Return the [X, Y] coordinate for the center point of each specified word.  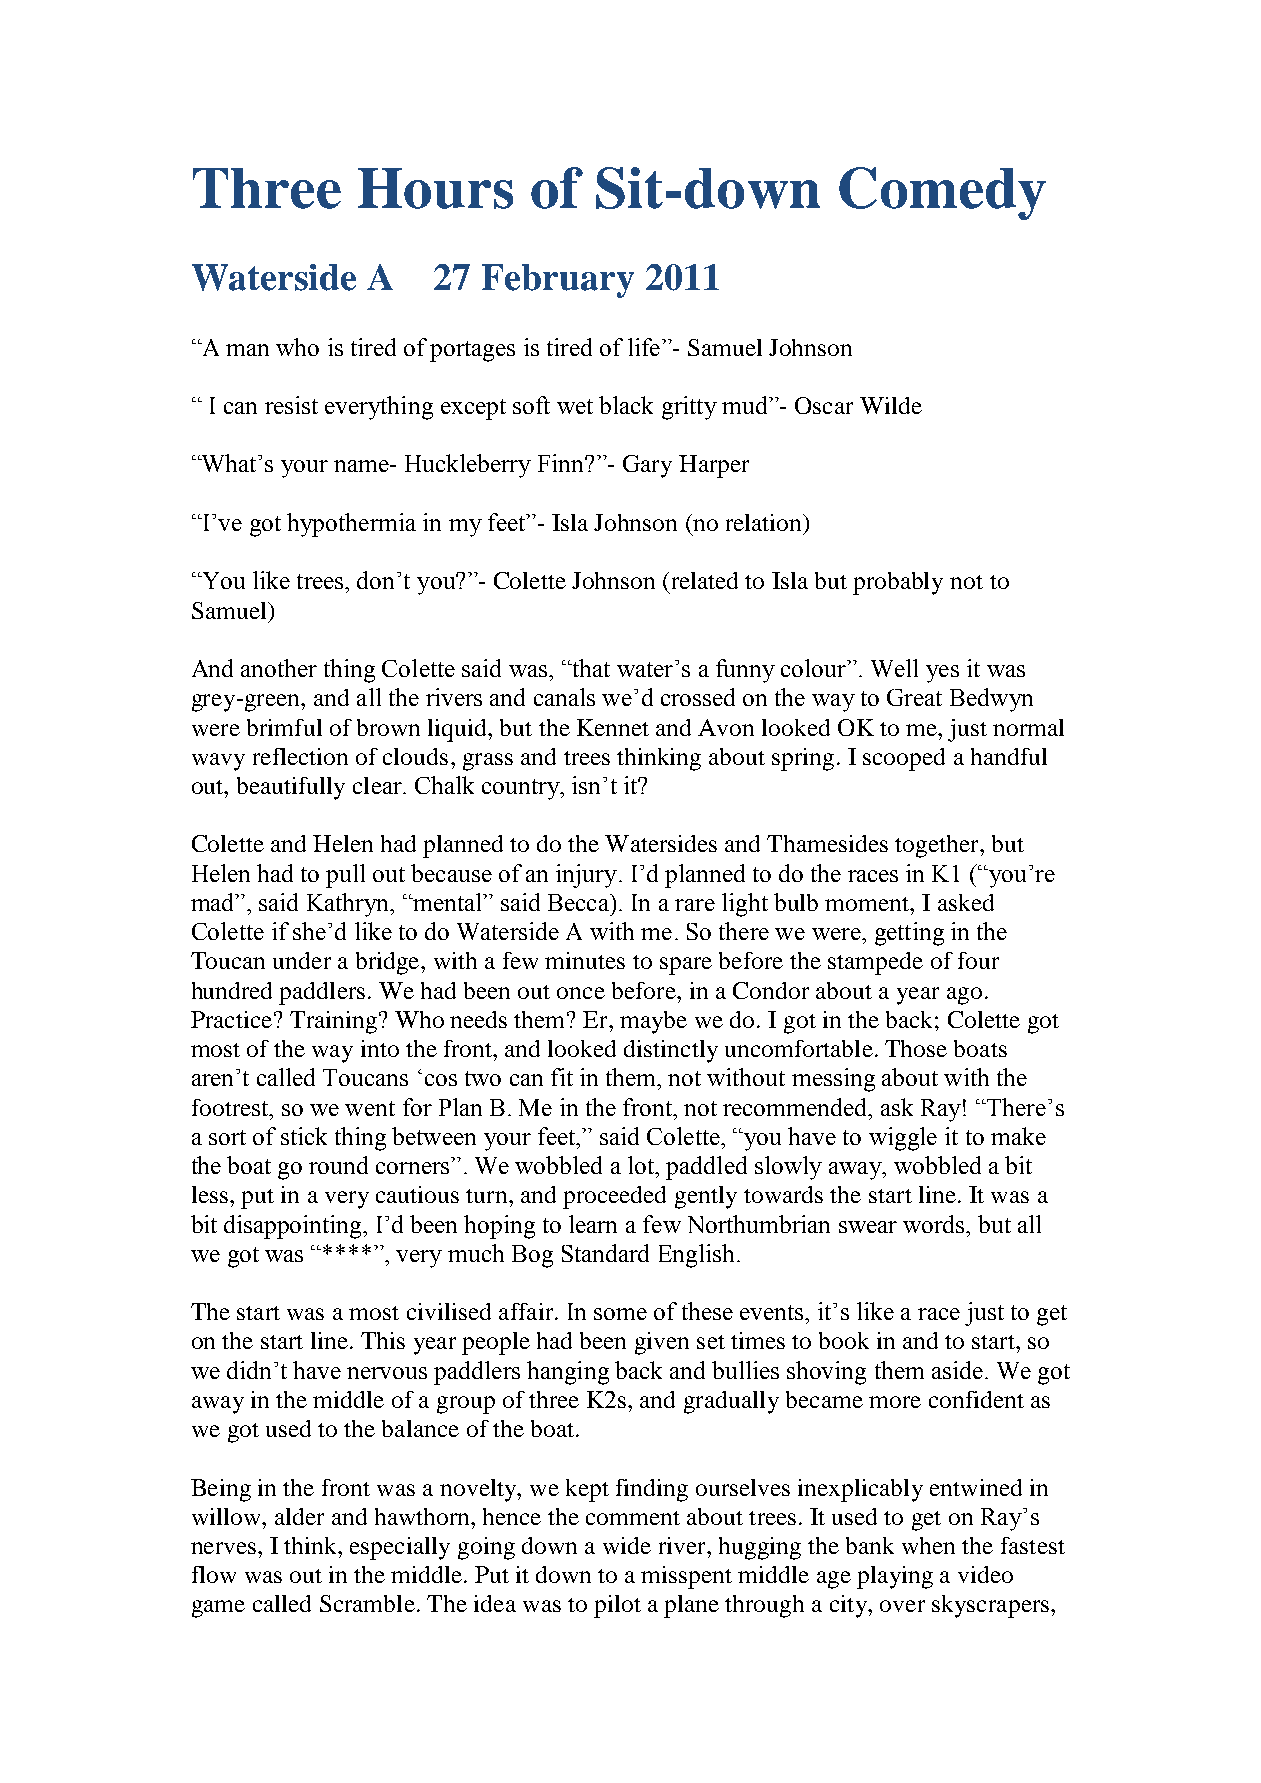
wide [627, 1545]
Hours [435, 188]
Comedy [942, 193]
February [558, 281]
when [928, 1545]
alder [299, 1516]
